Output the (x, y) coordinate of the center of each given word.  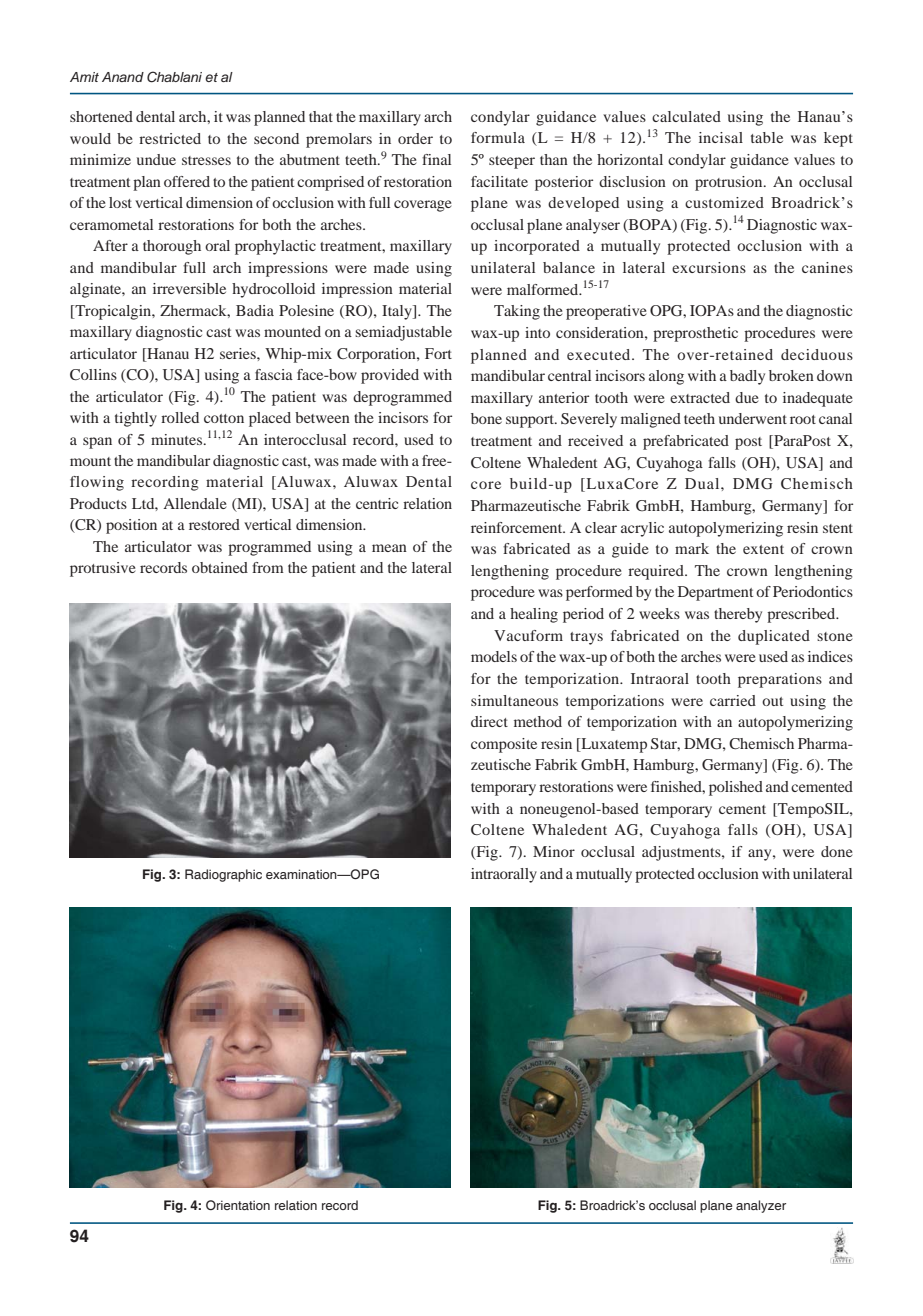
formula (498, 137)
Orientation (238, 1205)
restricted (170, 138)
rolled (180, 417)
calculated (686, 116)
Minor (554, 851)
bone (486, 418)
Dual (703, 483)
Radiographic (223, 875)
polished (736, 788)
